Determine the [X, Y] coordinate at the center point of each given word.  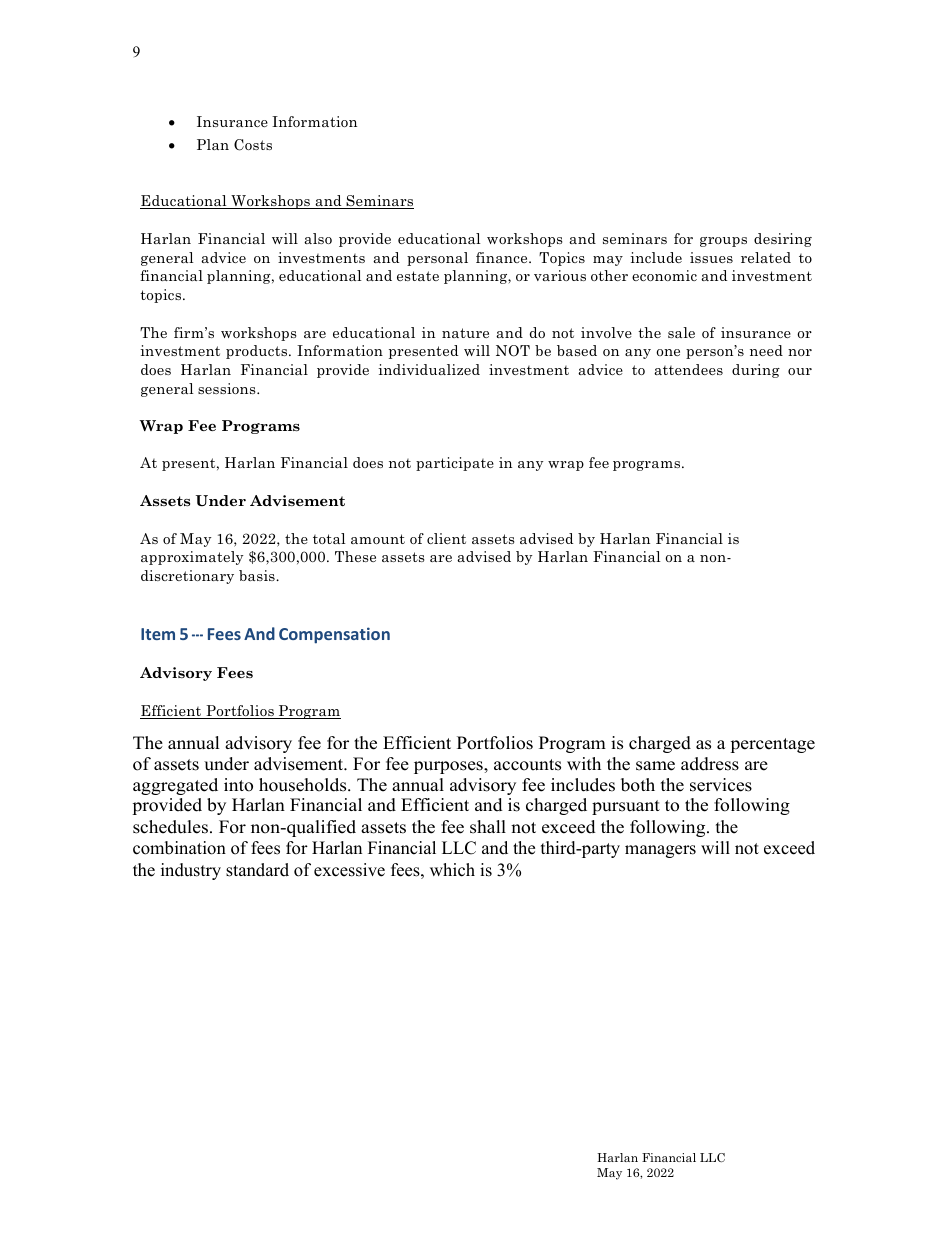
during [756, 371]
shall [488, 827]
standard [257, 870]
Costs [253, 145]
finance [503, 257]
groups [723, 242]
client [446, 538]
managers [660, 851]
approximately [192, 558]
